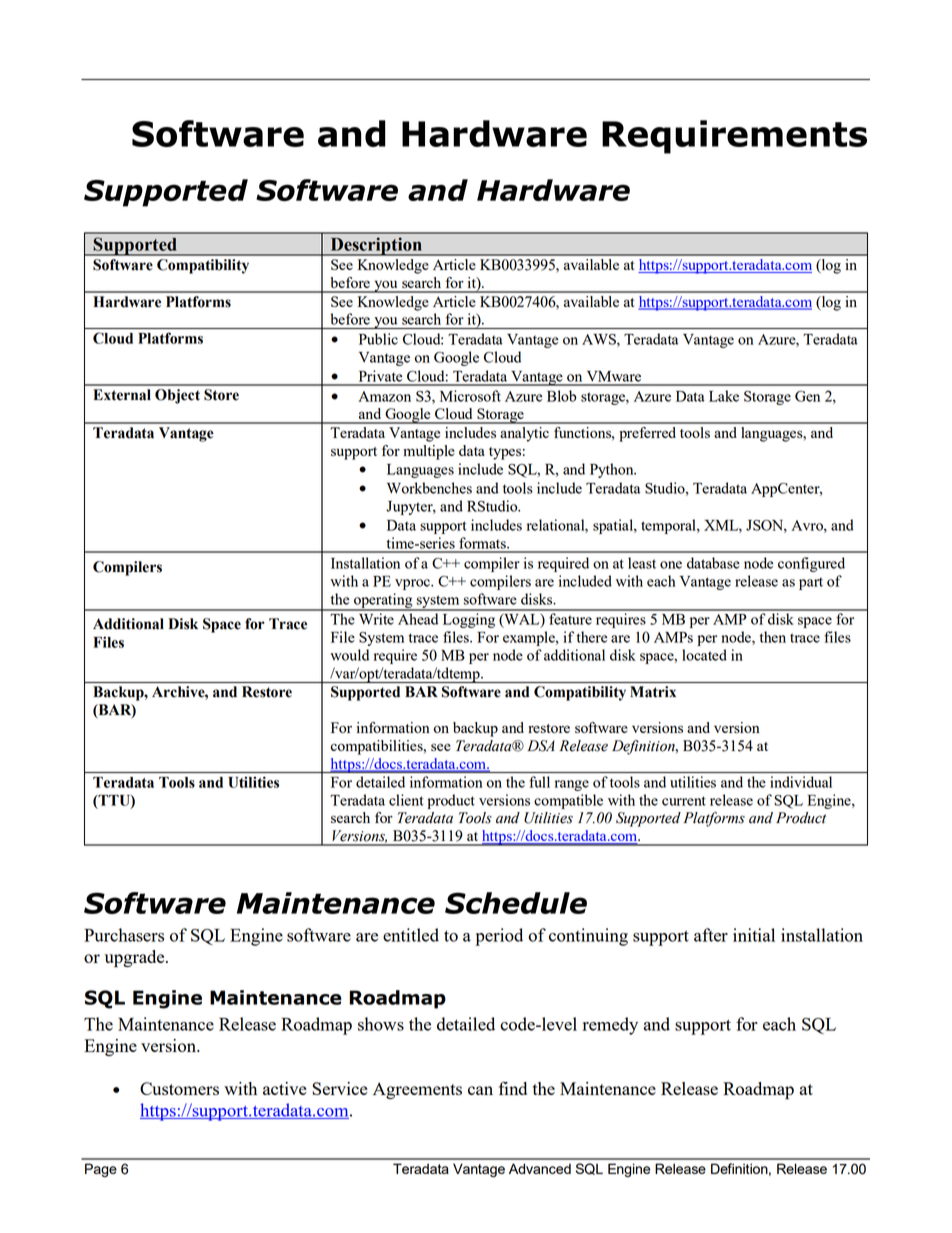 The image size is (952, 1233). What do you see at coordinates (480, 1090) in the page?
I see `can` at bounding box center [480, 1090].
